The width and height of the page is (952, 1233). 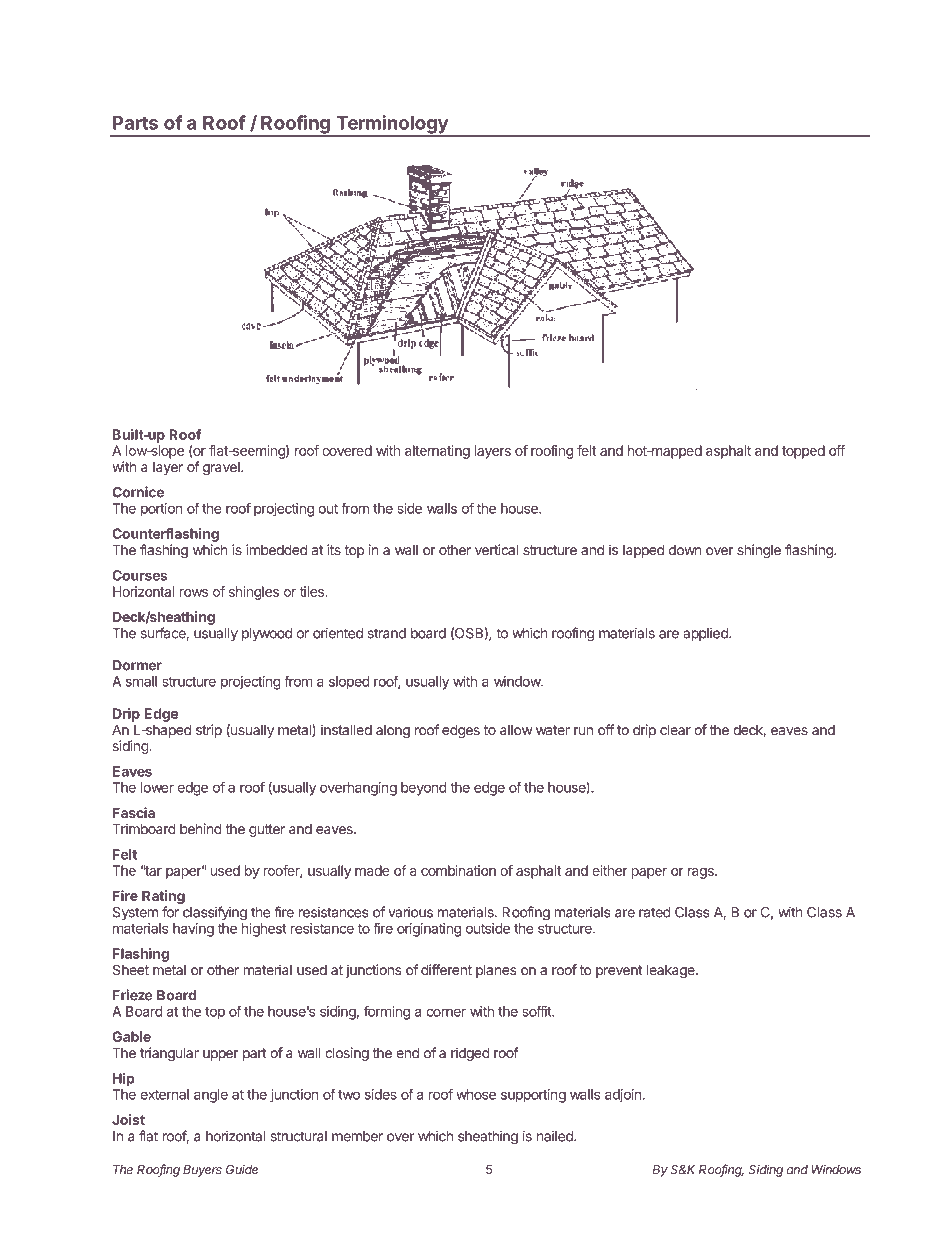 What do you see at coordinates (685, 550) in the page?
I see `down` at bounding box center [685, 550].
